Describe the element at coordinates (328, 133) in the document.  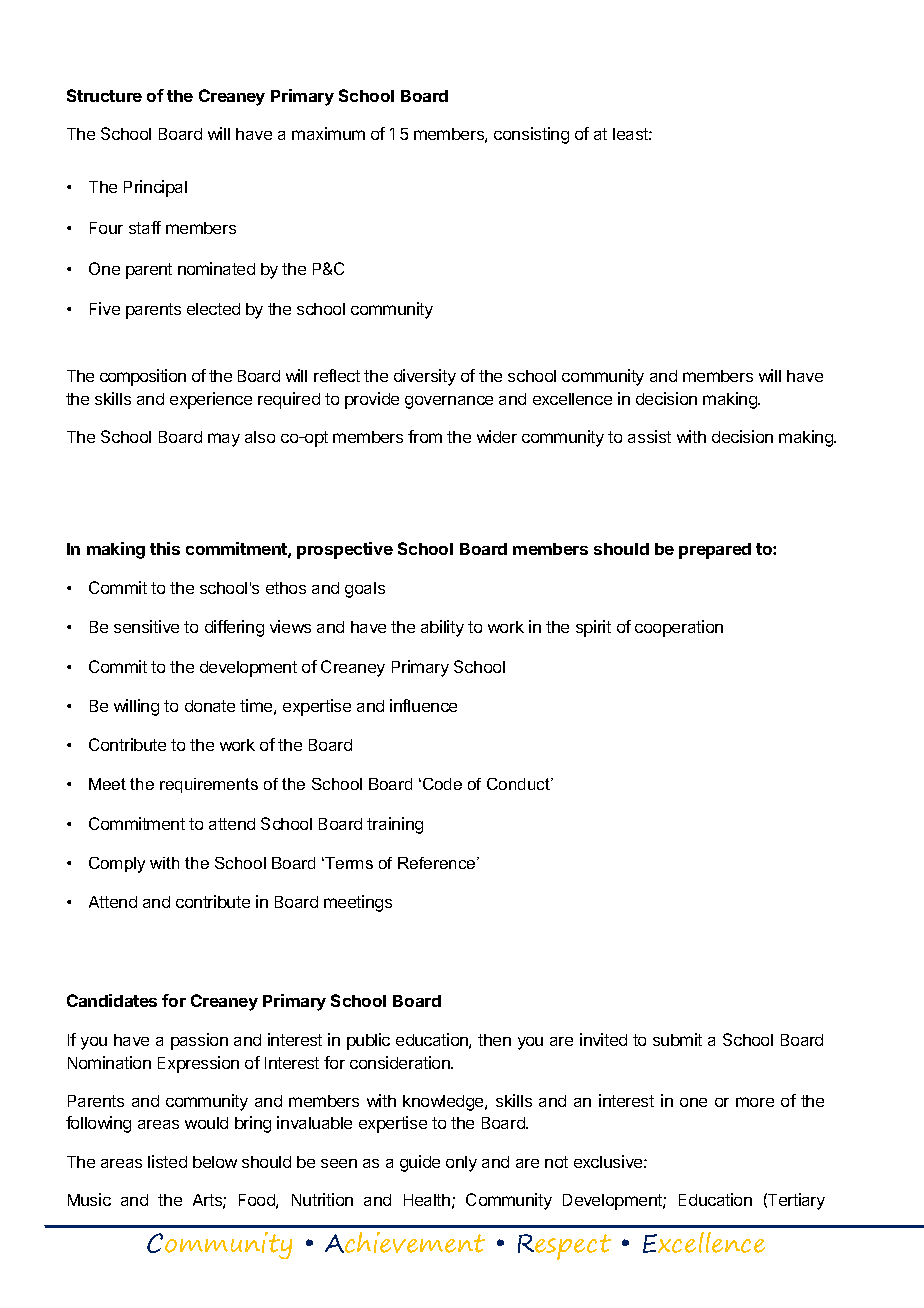
I see `maximum` at that location.
